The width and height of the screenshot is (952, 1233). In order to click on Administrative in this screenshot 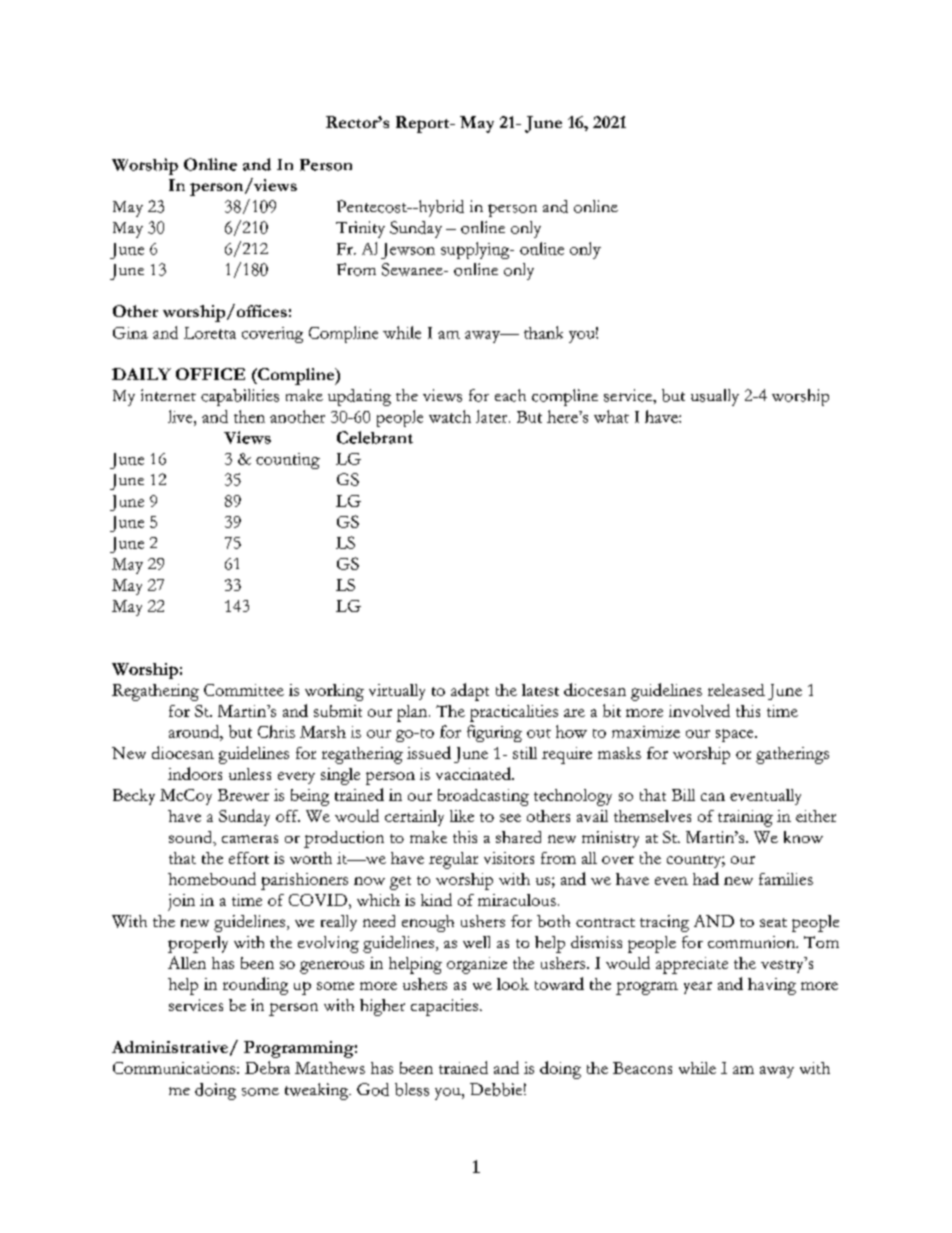, I will do `click(170, 1047)`.
